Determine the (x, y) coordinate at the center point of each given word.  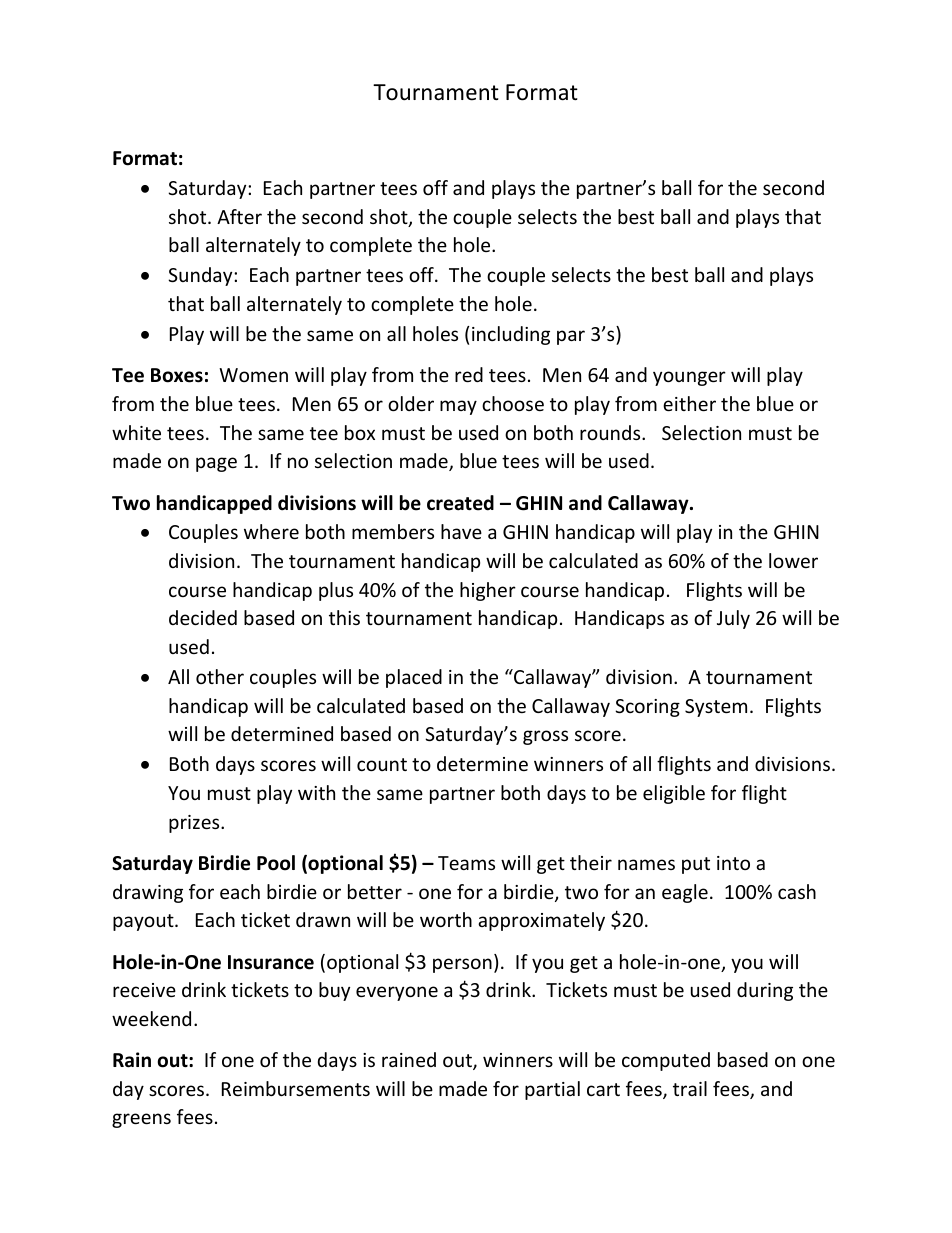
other (220, 676)
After (239, 216)
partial (552, 1090)
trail (690, 1088)
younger (689, 378)
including (511, 335)
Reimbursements (296, 1088)
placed (414, 678)
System (716, 708)
